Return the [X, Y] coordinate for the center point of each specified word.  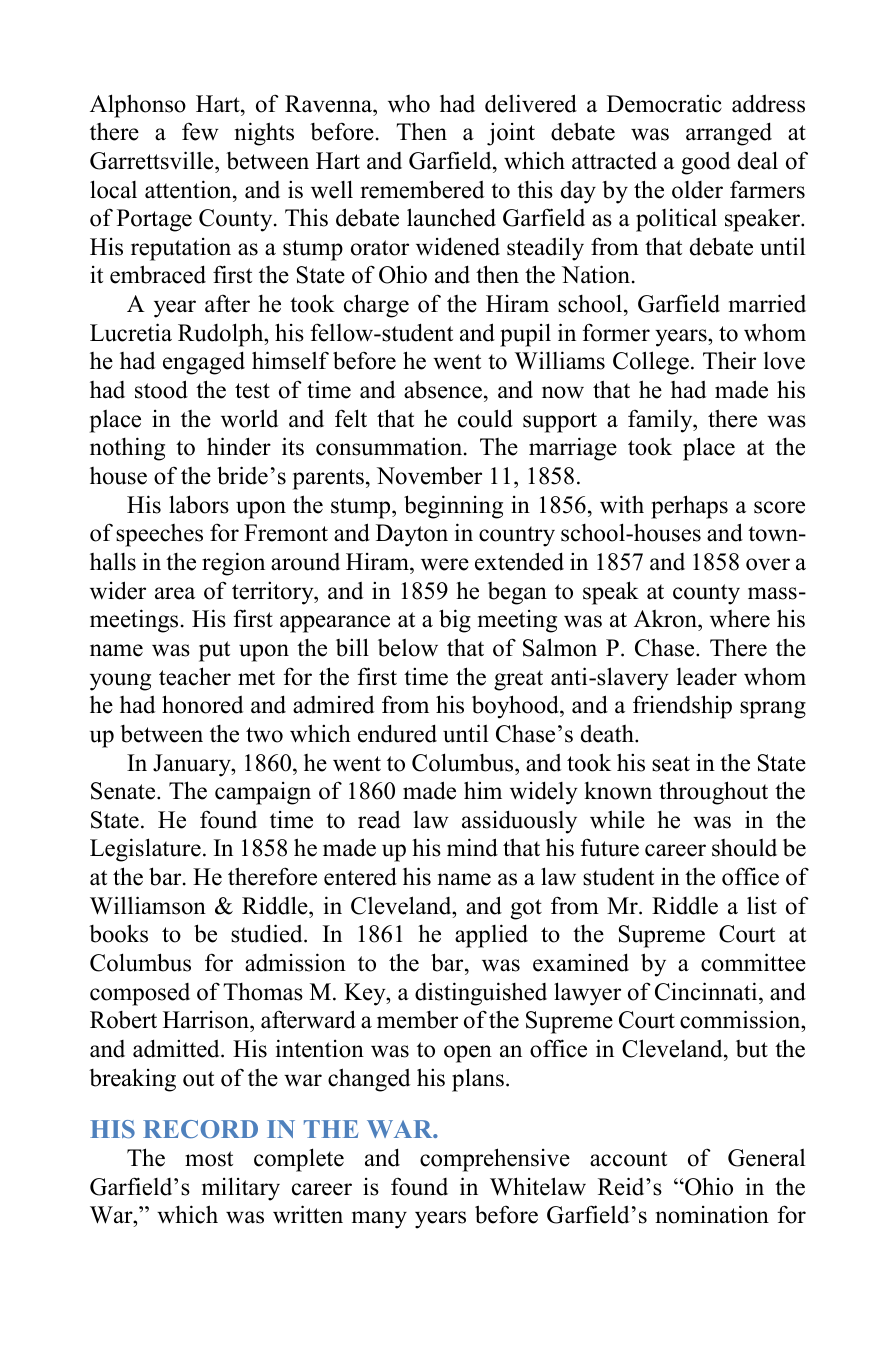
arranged [729, 134]
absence [443, 390]
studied [268, 933]
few [200, 131]
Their [729, 360]
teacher [195, 676]
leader [707, 676]
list [762, 905]
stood [161, 389]
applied [491, 936]
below [408, 648]
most [209, 1159]
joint [511, 134]
